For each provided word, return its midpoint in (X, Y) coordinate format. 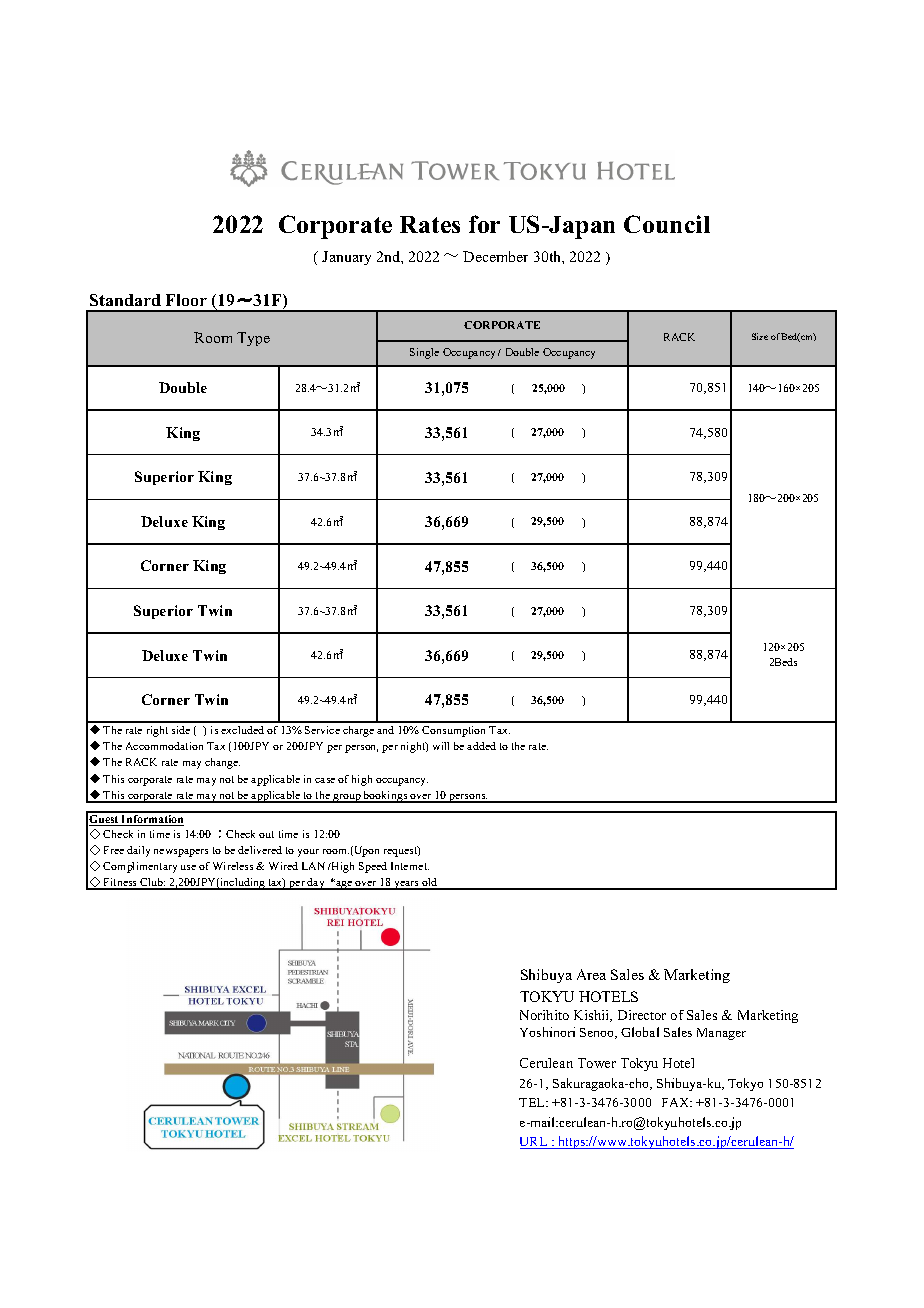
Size (760, 336)
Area (591, 974)
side (181, 730)
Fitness (121, 883)
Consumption (453, 731)
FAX (677, 1102)
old (430, 883)
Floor (186, 300)
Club (152, 883)
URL (535, 1143)
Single (424, 353)
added (481, 746)
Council (667, 224)
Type (253, 339)
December (495, 256)
